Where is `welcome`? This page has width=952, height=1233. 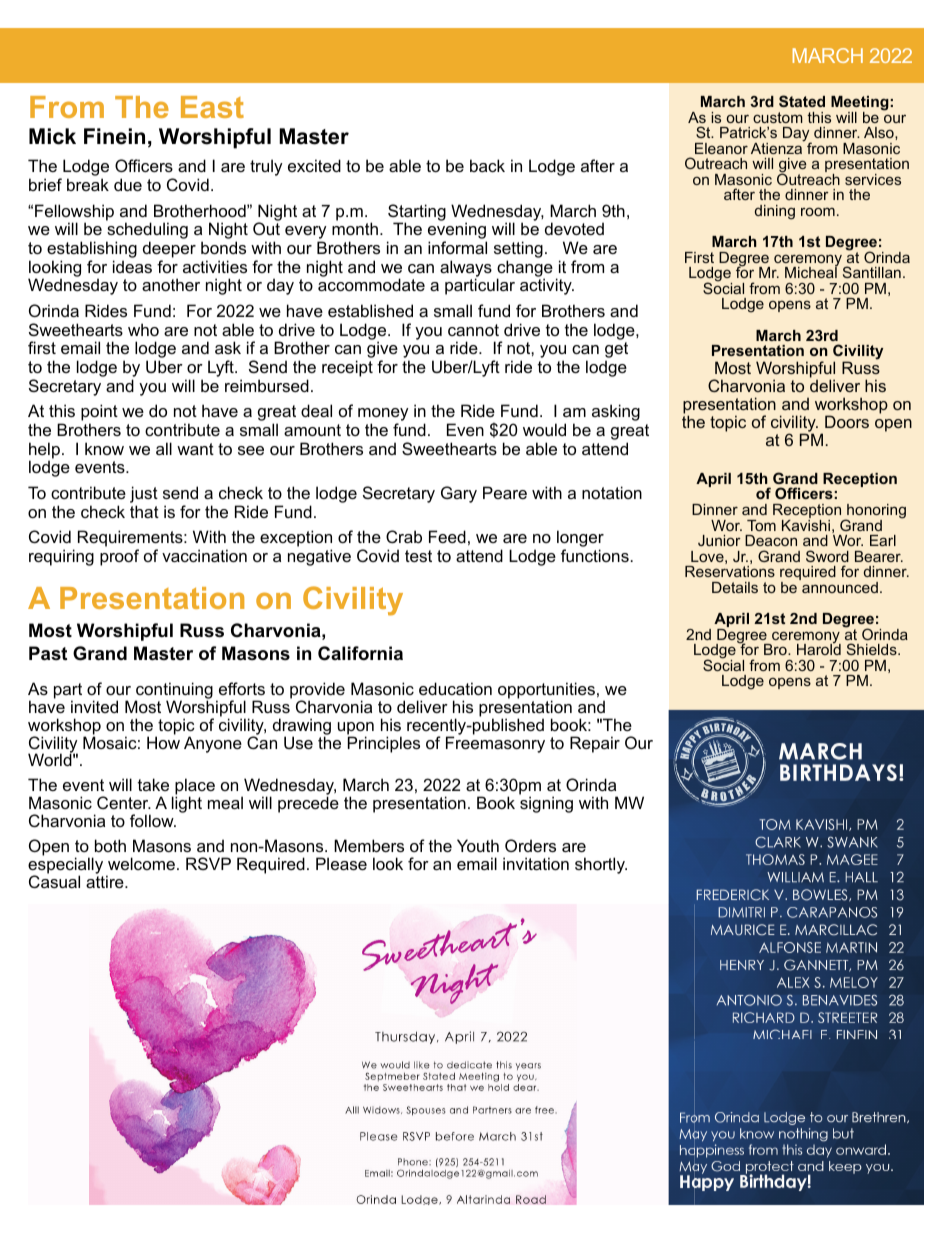
welcome is located at coordinates (141, 863).
